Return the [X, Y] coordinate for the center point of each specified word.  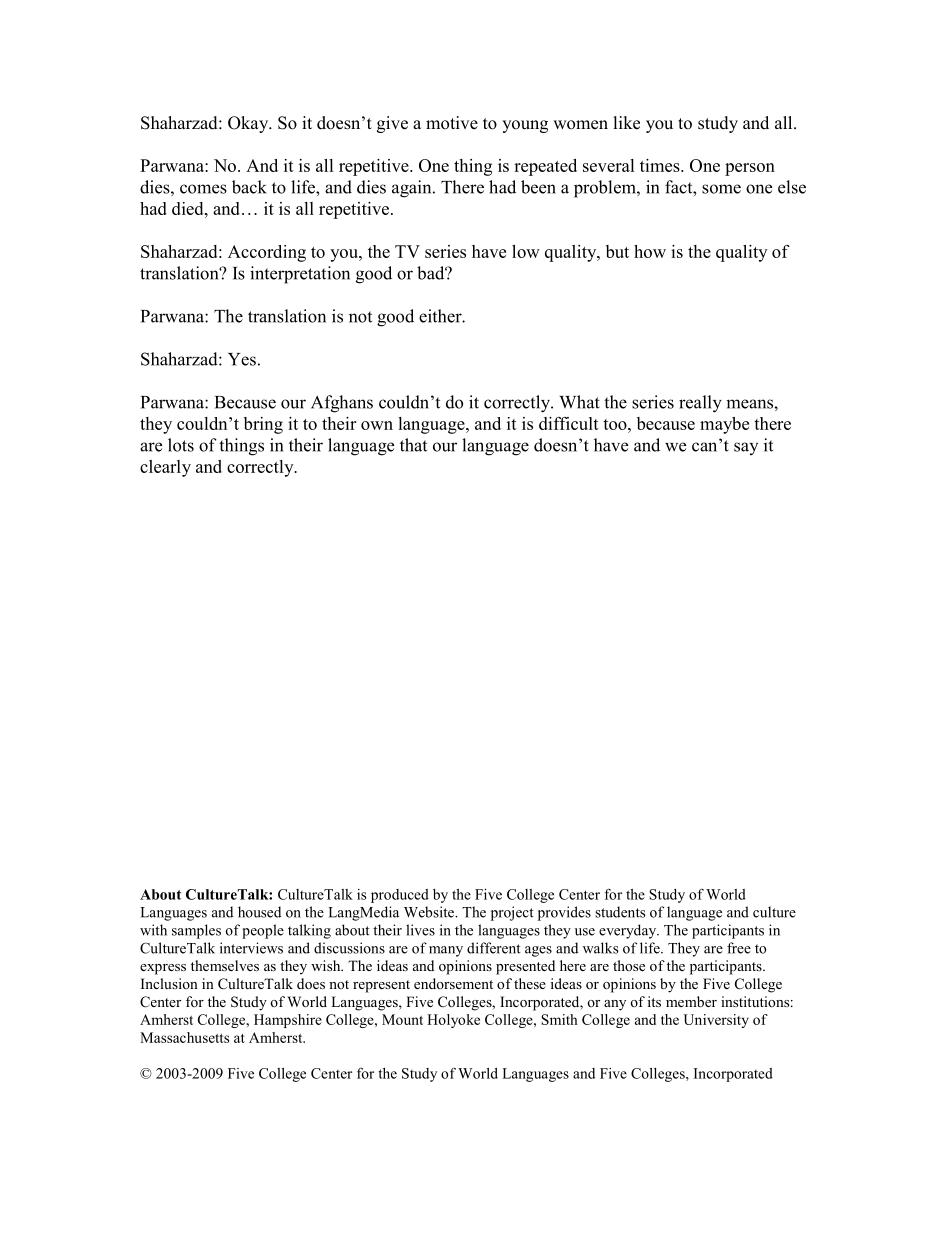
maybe [724, 425]
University [716, 1021]
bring [263, 425]
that [413, 445]
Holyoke [453, 1021]
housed [259, 912]
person [750, 169]
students [620, 912]
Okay [249, 124]
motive [452, 123]
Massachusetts [184, 1037]
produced [400, 896]
